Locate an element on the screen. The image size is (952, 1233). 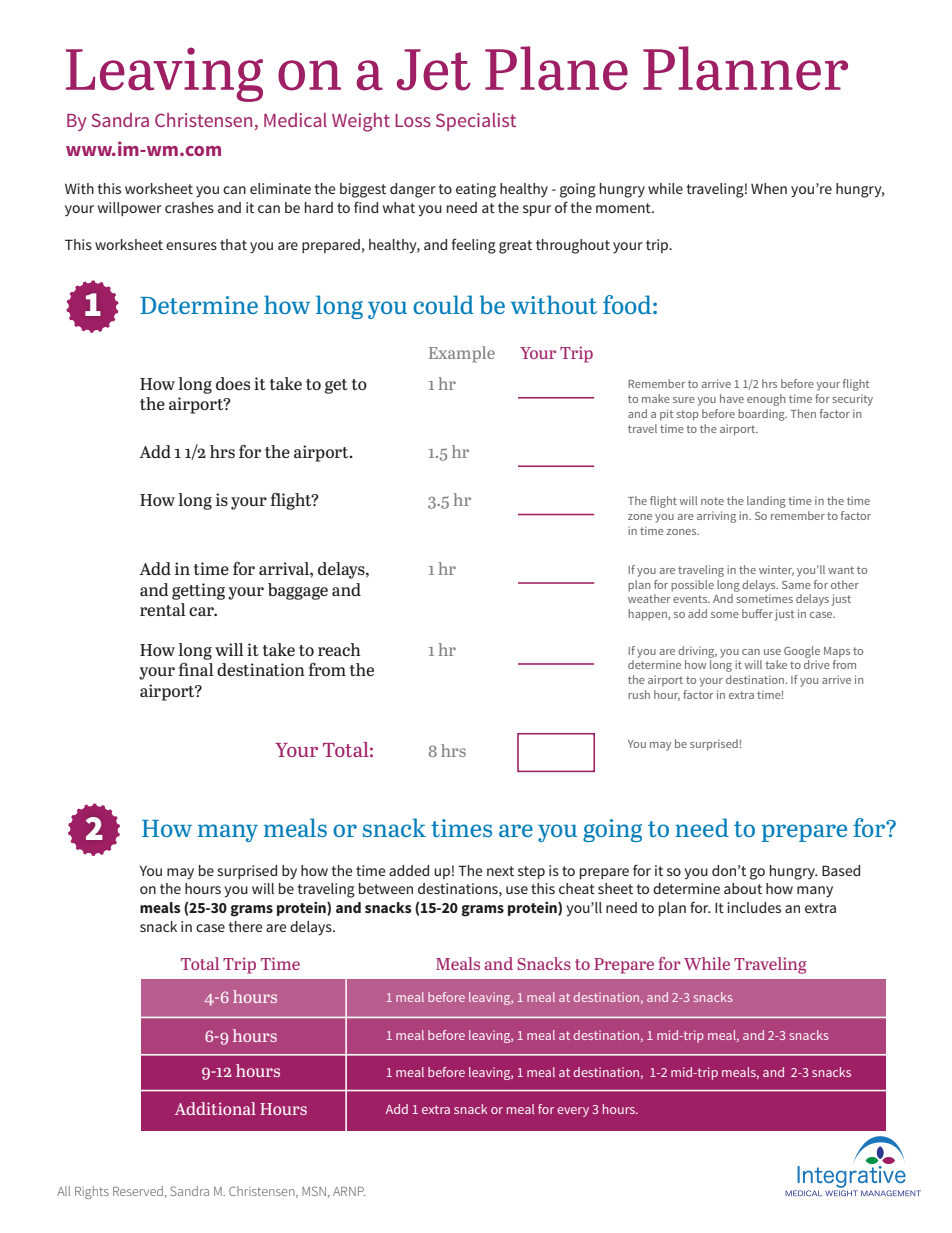
reach is located at coordinates (339, 649).
